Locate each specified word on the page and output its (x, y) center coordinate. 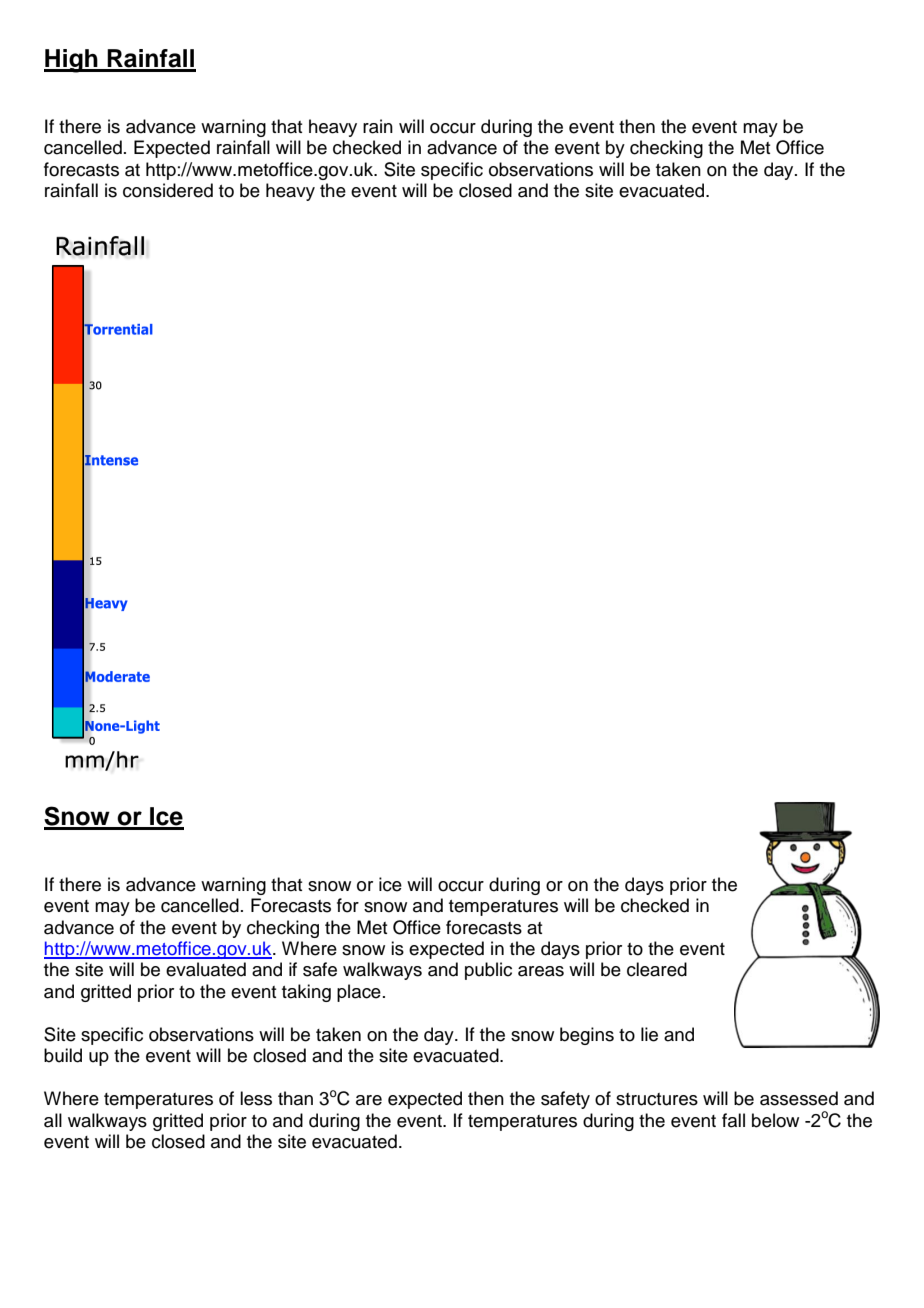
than (295, 1098)
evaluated (206, 969)
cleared (657, 969)
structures (657, 1099)
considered (168, 190)
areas (541, 971)
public (488, 971)
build (63, 1055)
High (72, 61)
